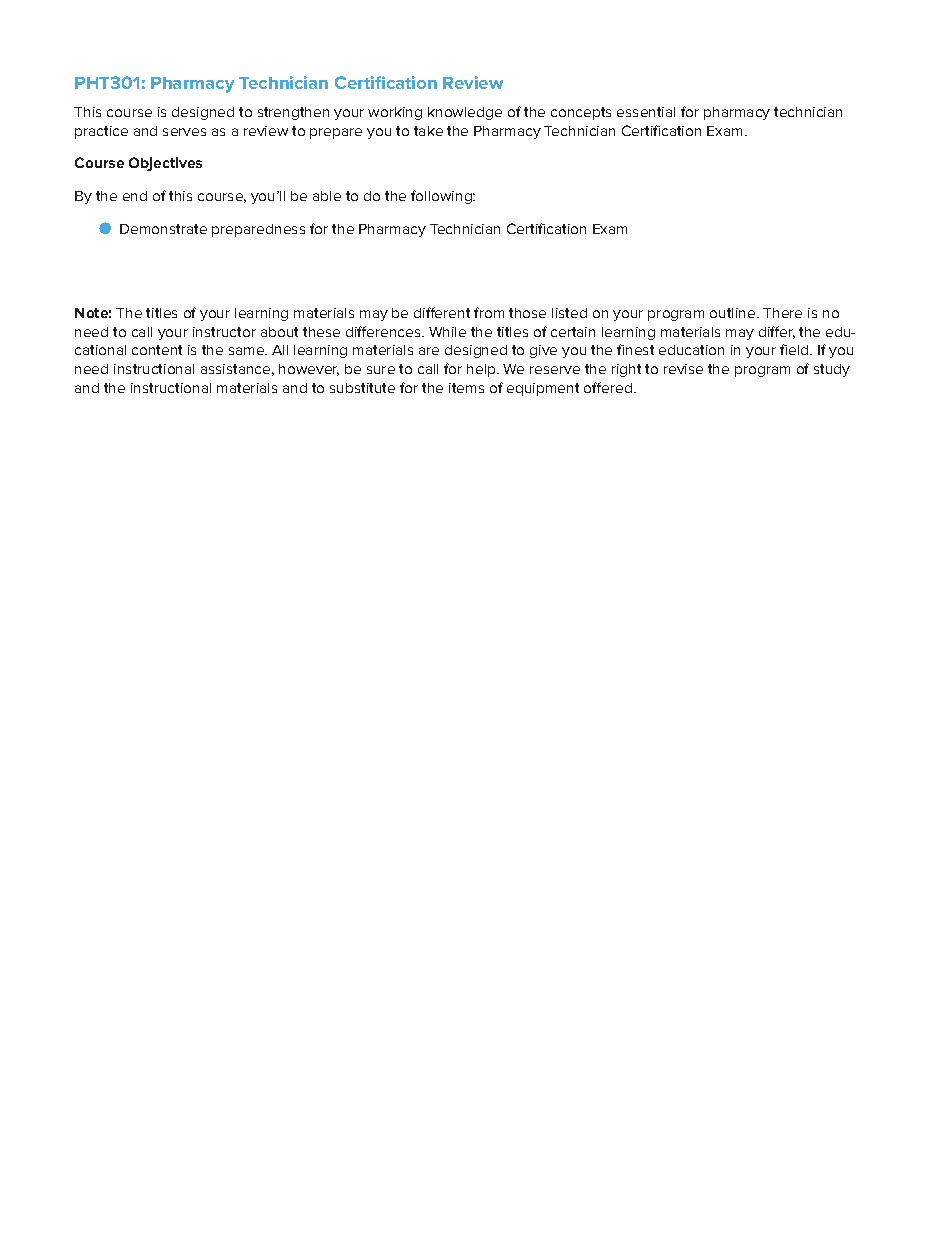 Image resolution: width=952 pixels, height=1233 pixels. What do you see at coordinates (465, 113) in the image?
I see `knowledge` at bounding box center [465, 113].
